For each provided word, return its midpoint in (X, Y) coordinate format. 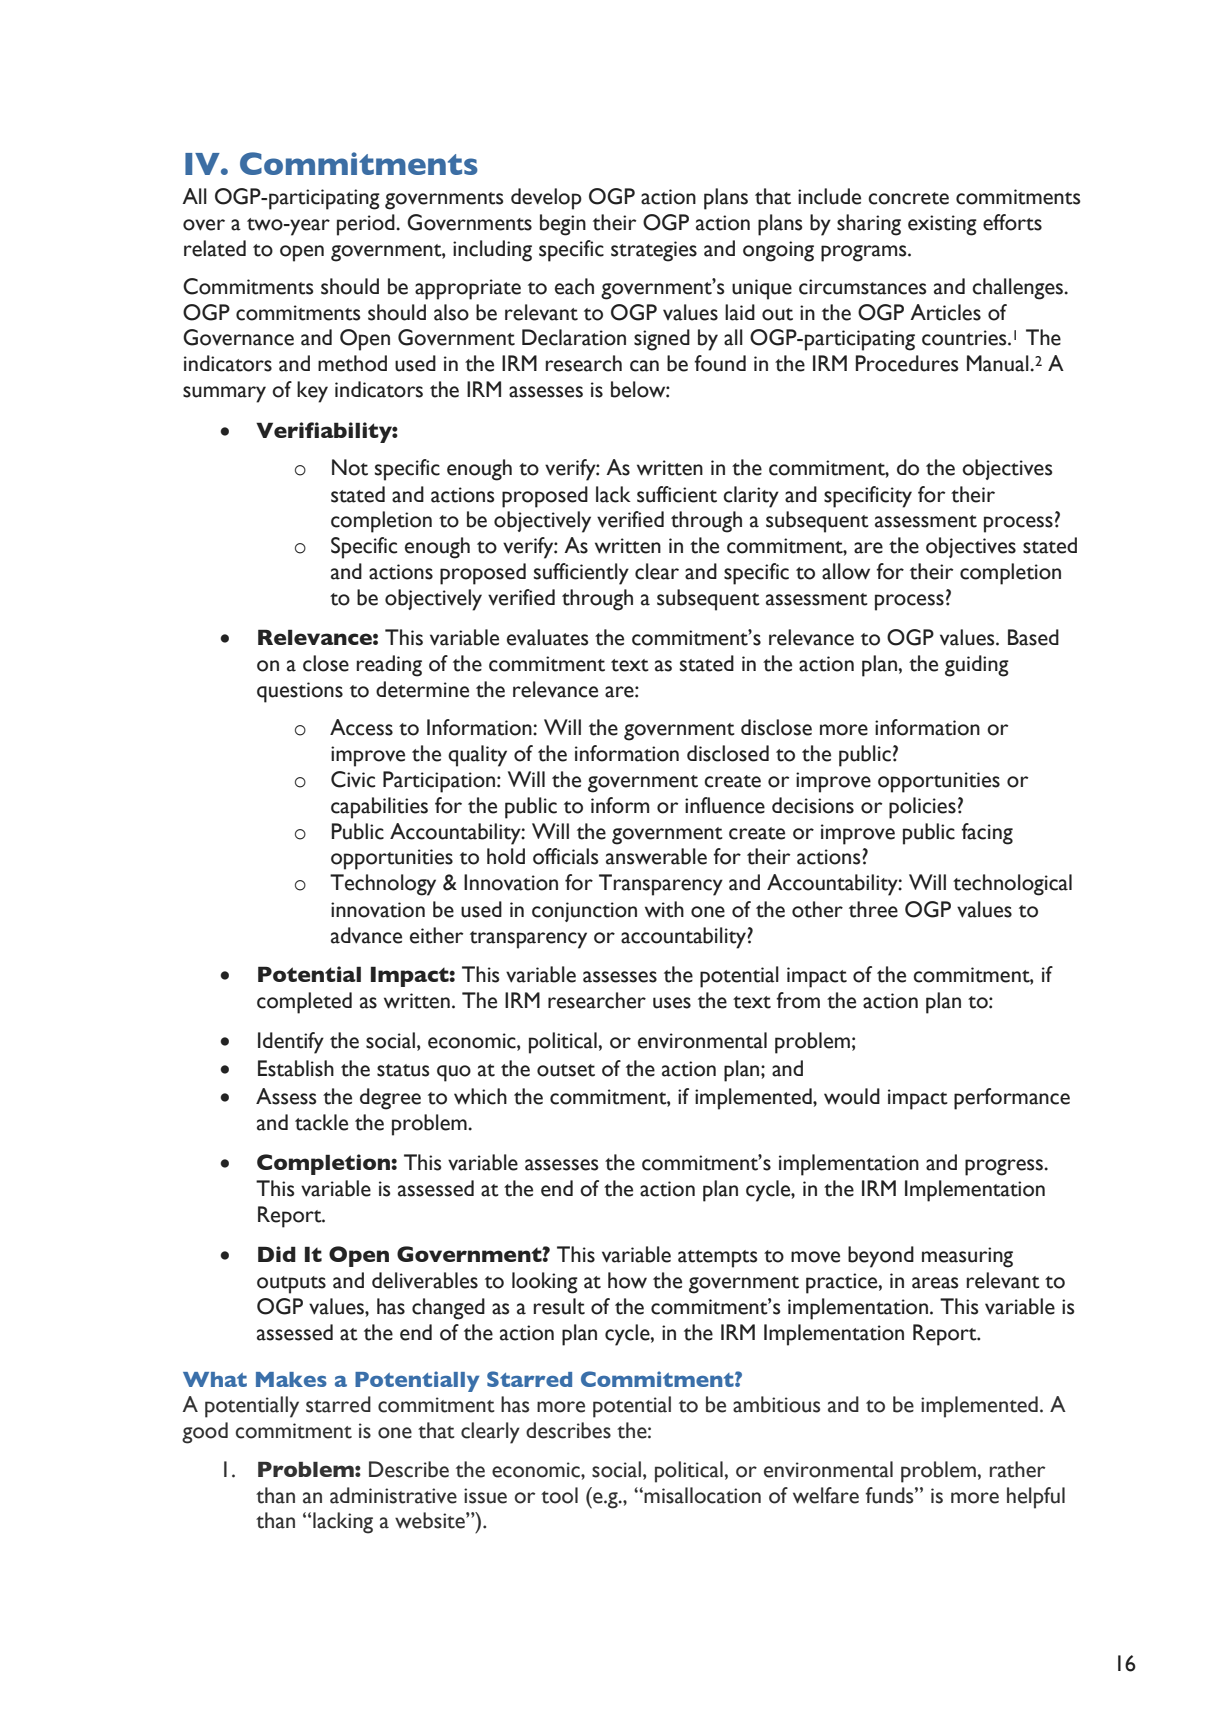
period (367, 225)
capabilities (379, 808)
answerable (656, 856)
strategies (654, 251)
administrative (393, 1495)
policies (922, 808)
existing (942, 225)
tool (559, 1495)
